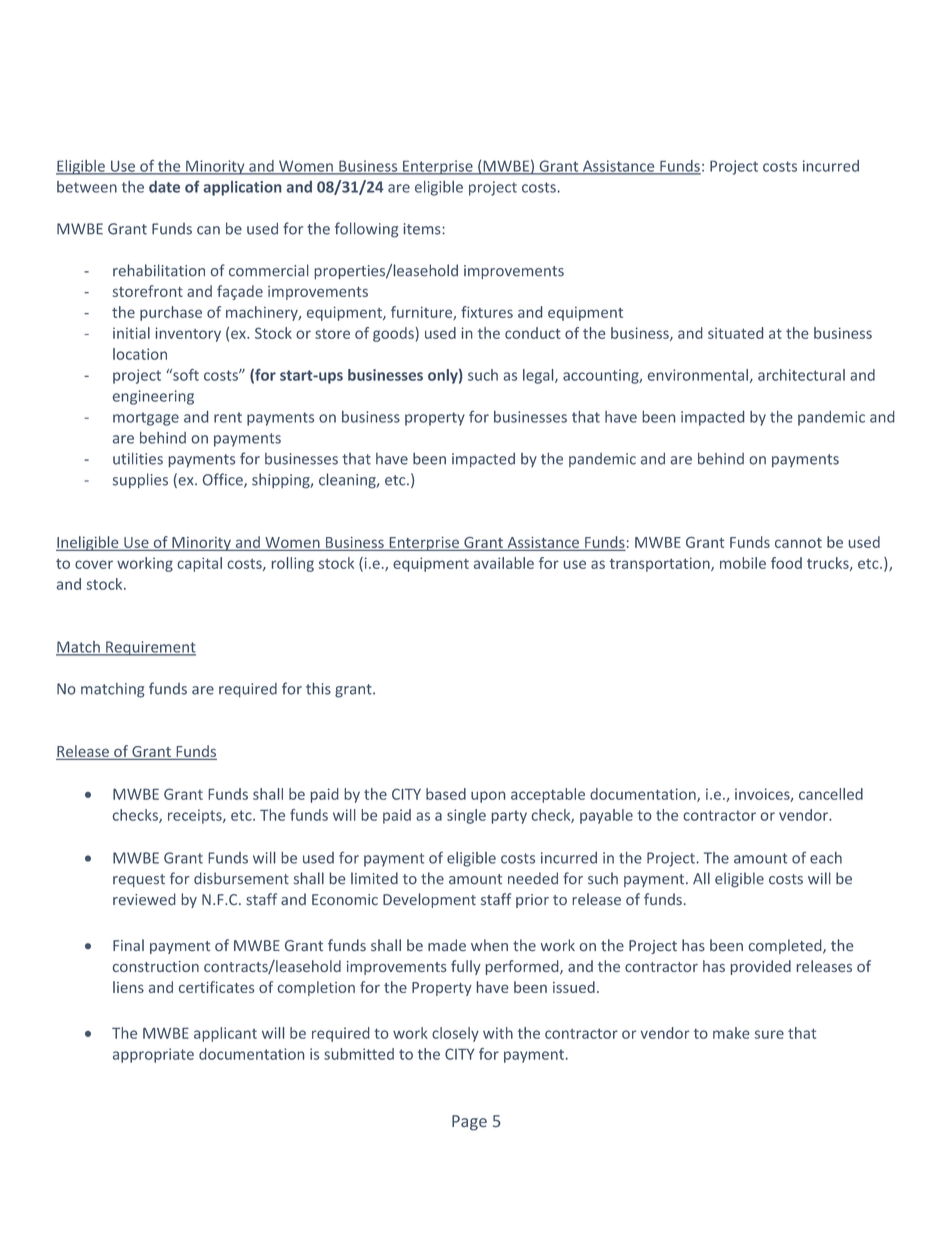 This screenshot has height=1233, width=952. I want to click on make, so click(731, 1033).
